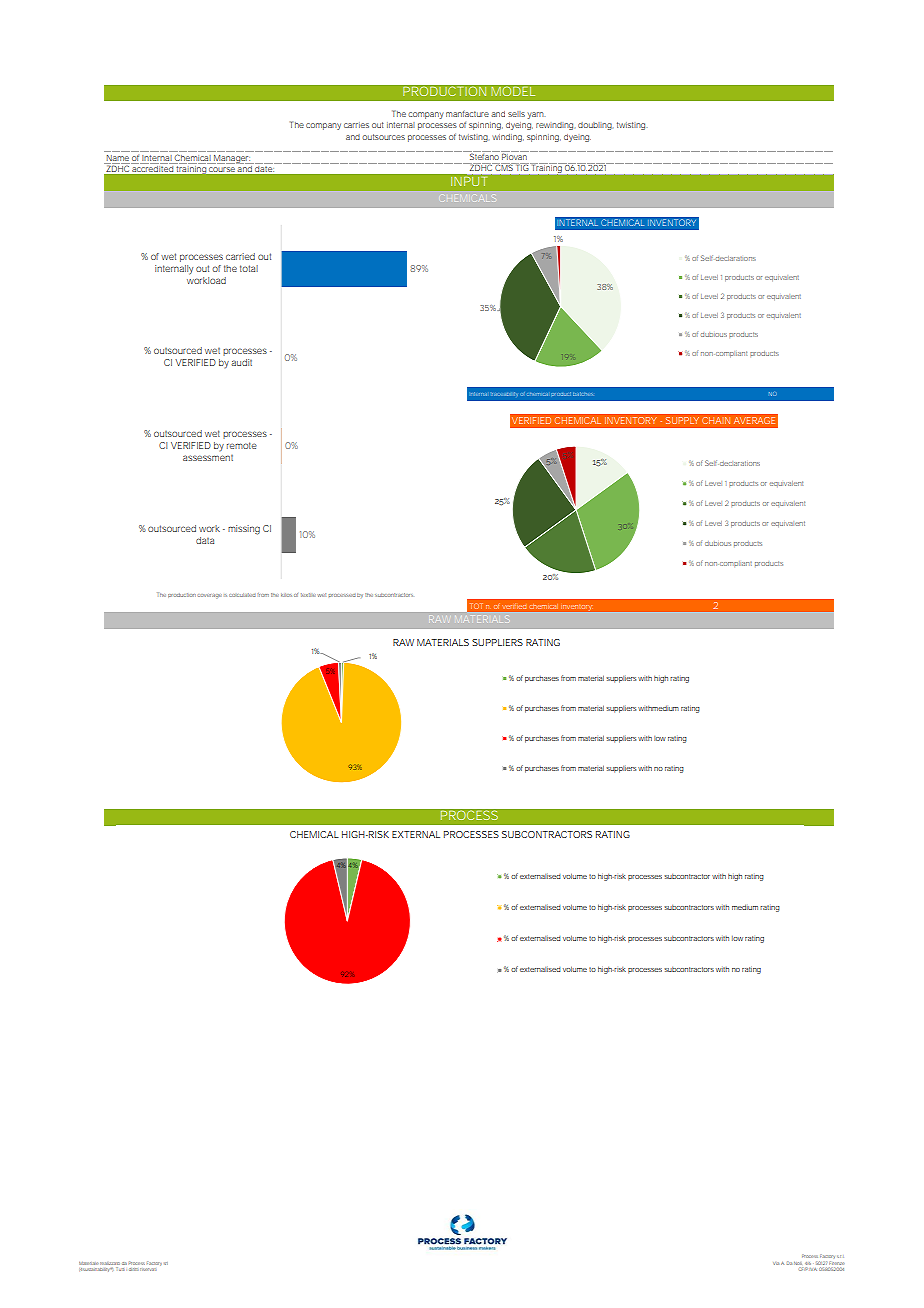  What do you see at coordinates (484, 155) in the image?
I see `Stefano` at bounding box center [484, 155].
